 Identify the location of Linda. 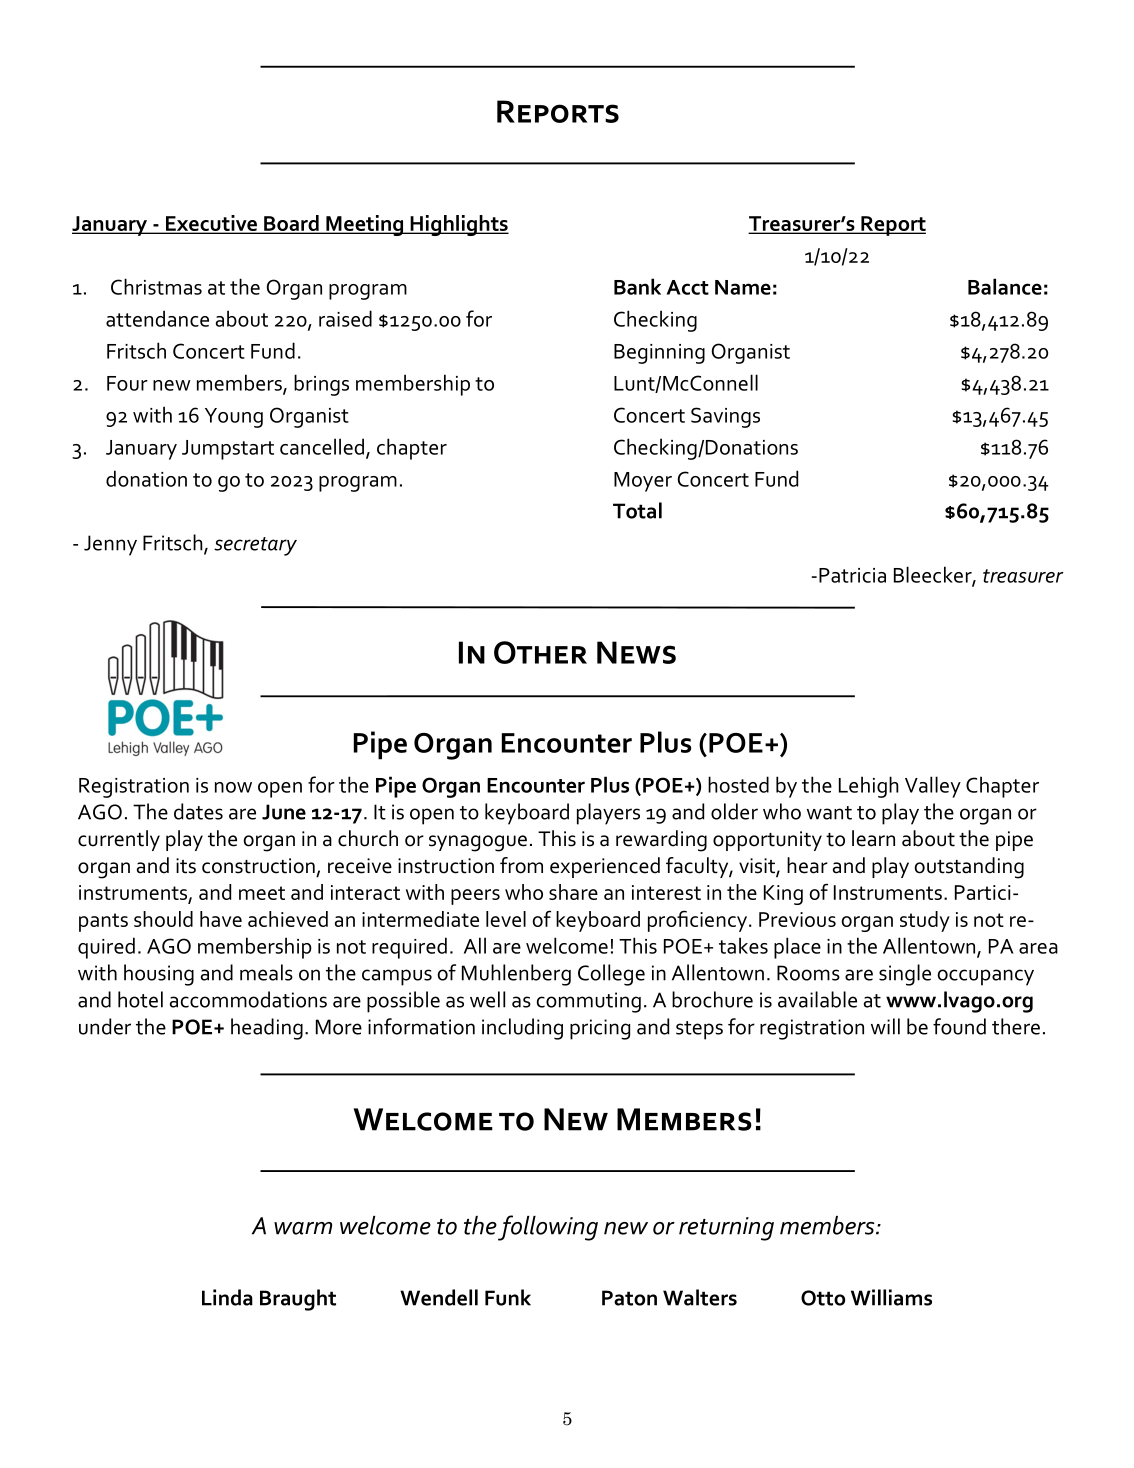
(227, 1297).
